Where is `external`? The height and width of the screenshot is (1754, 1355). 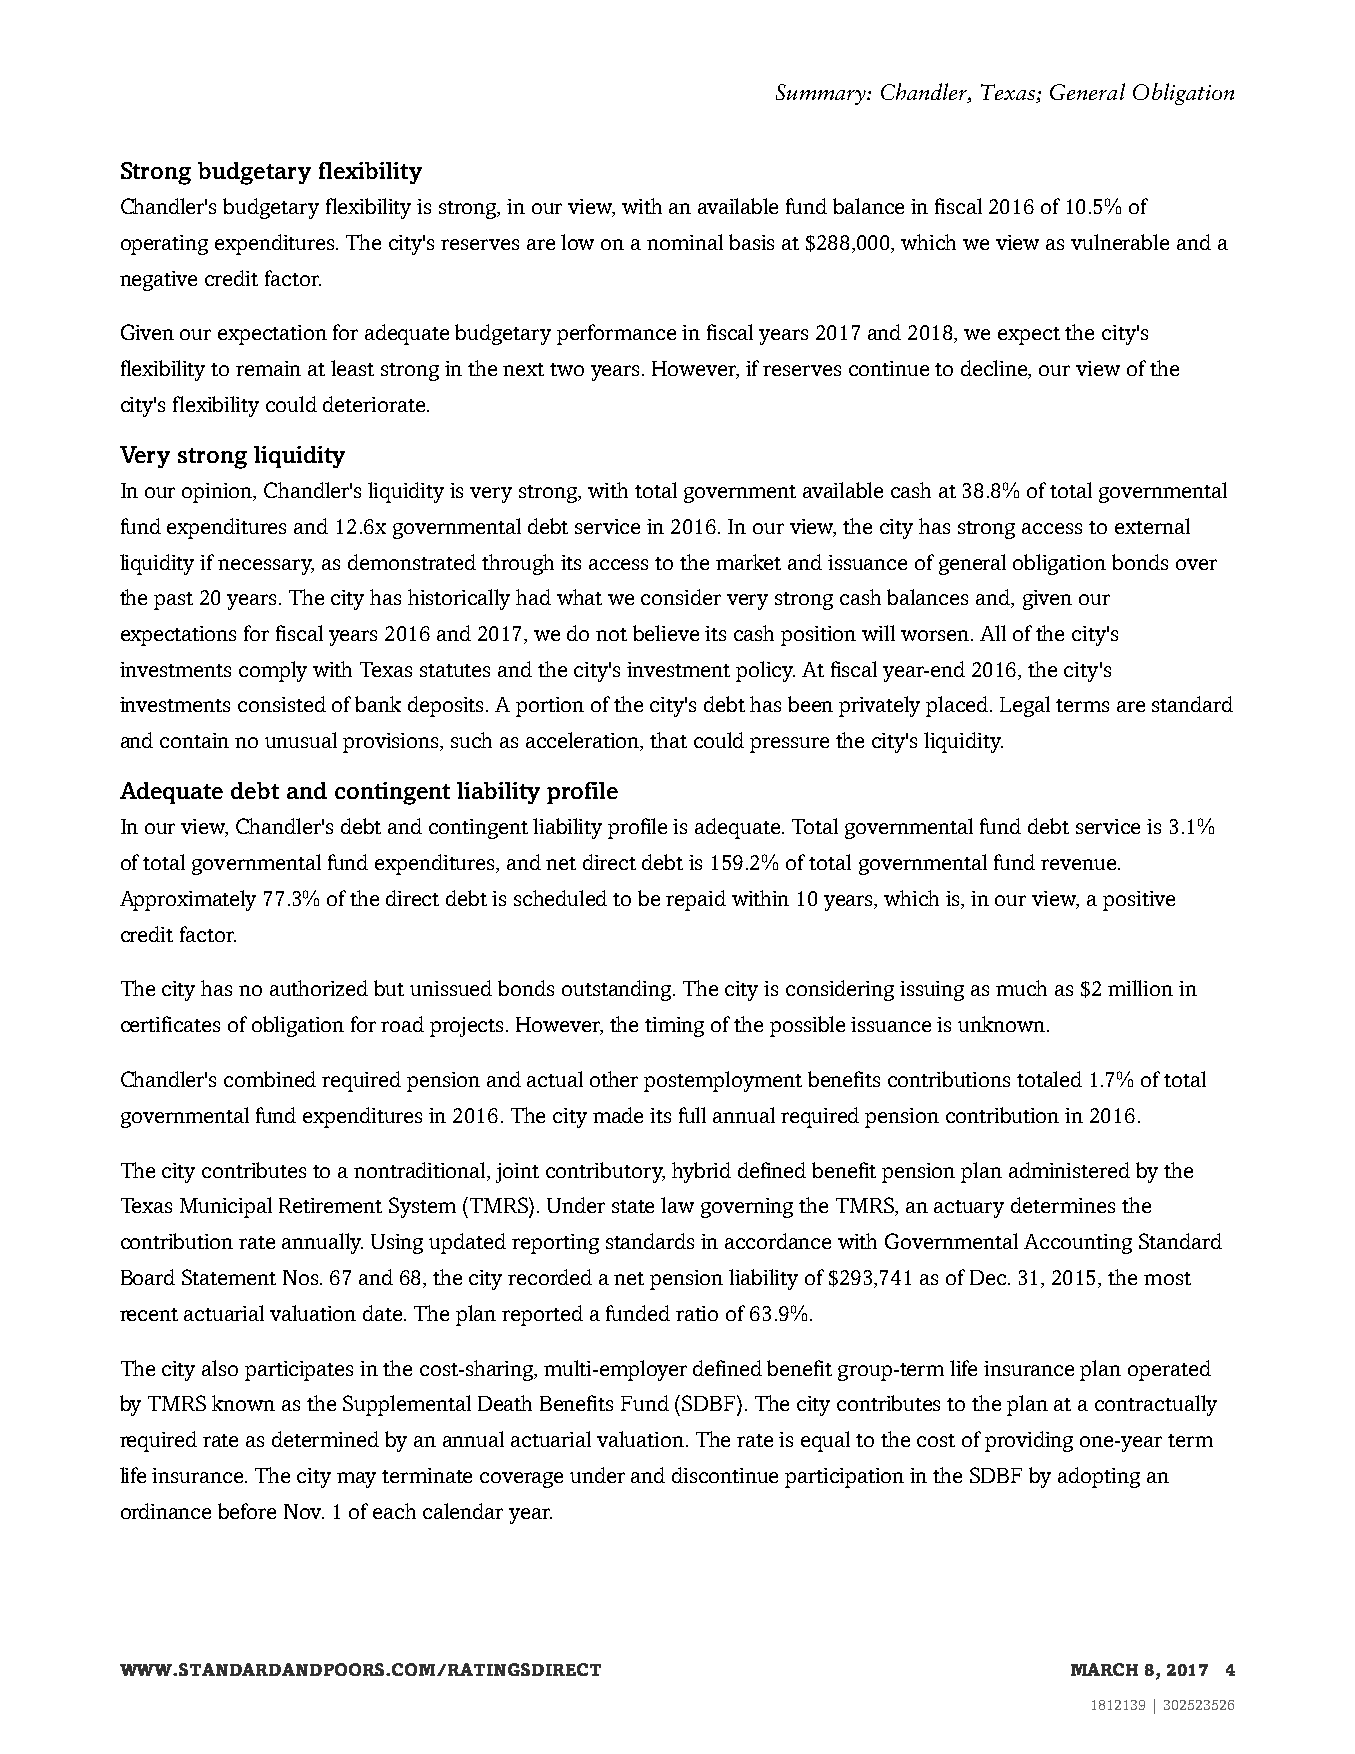 external is located at coordinates (1152, 526).
